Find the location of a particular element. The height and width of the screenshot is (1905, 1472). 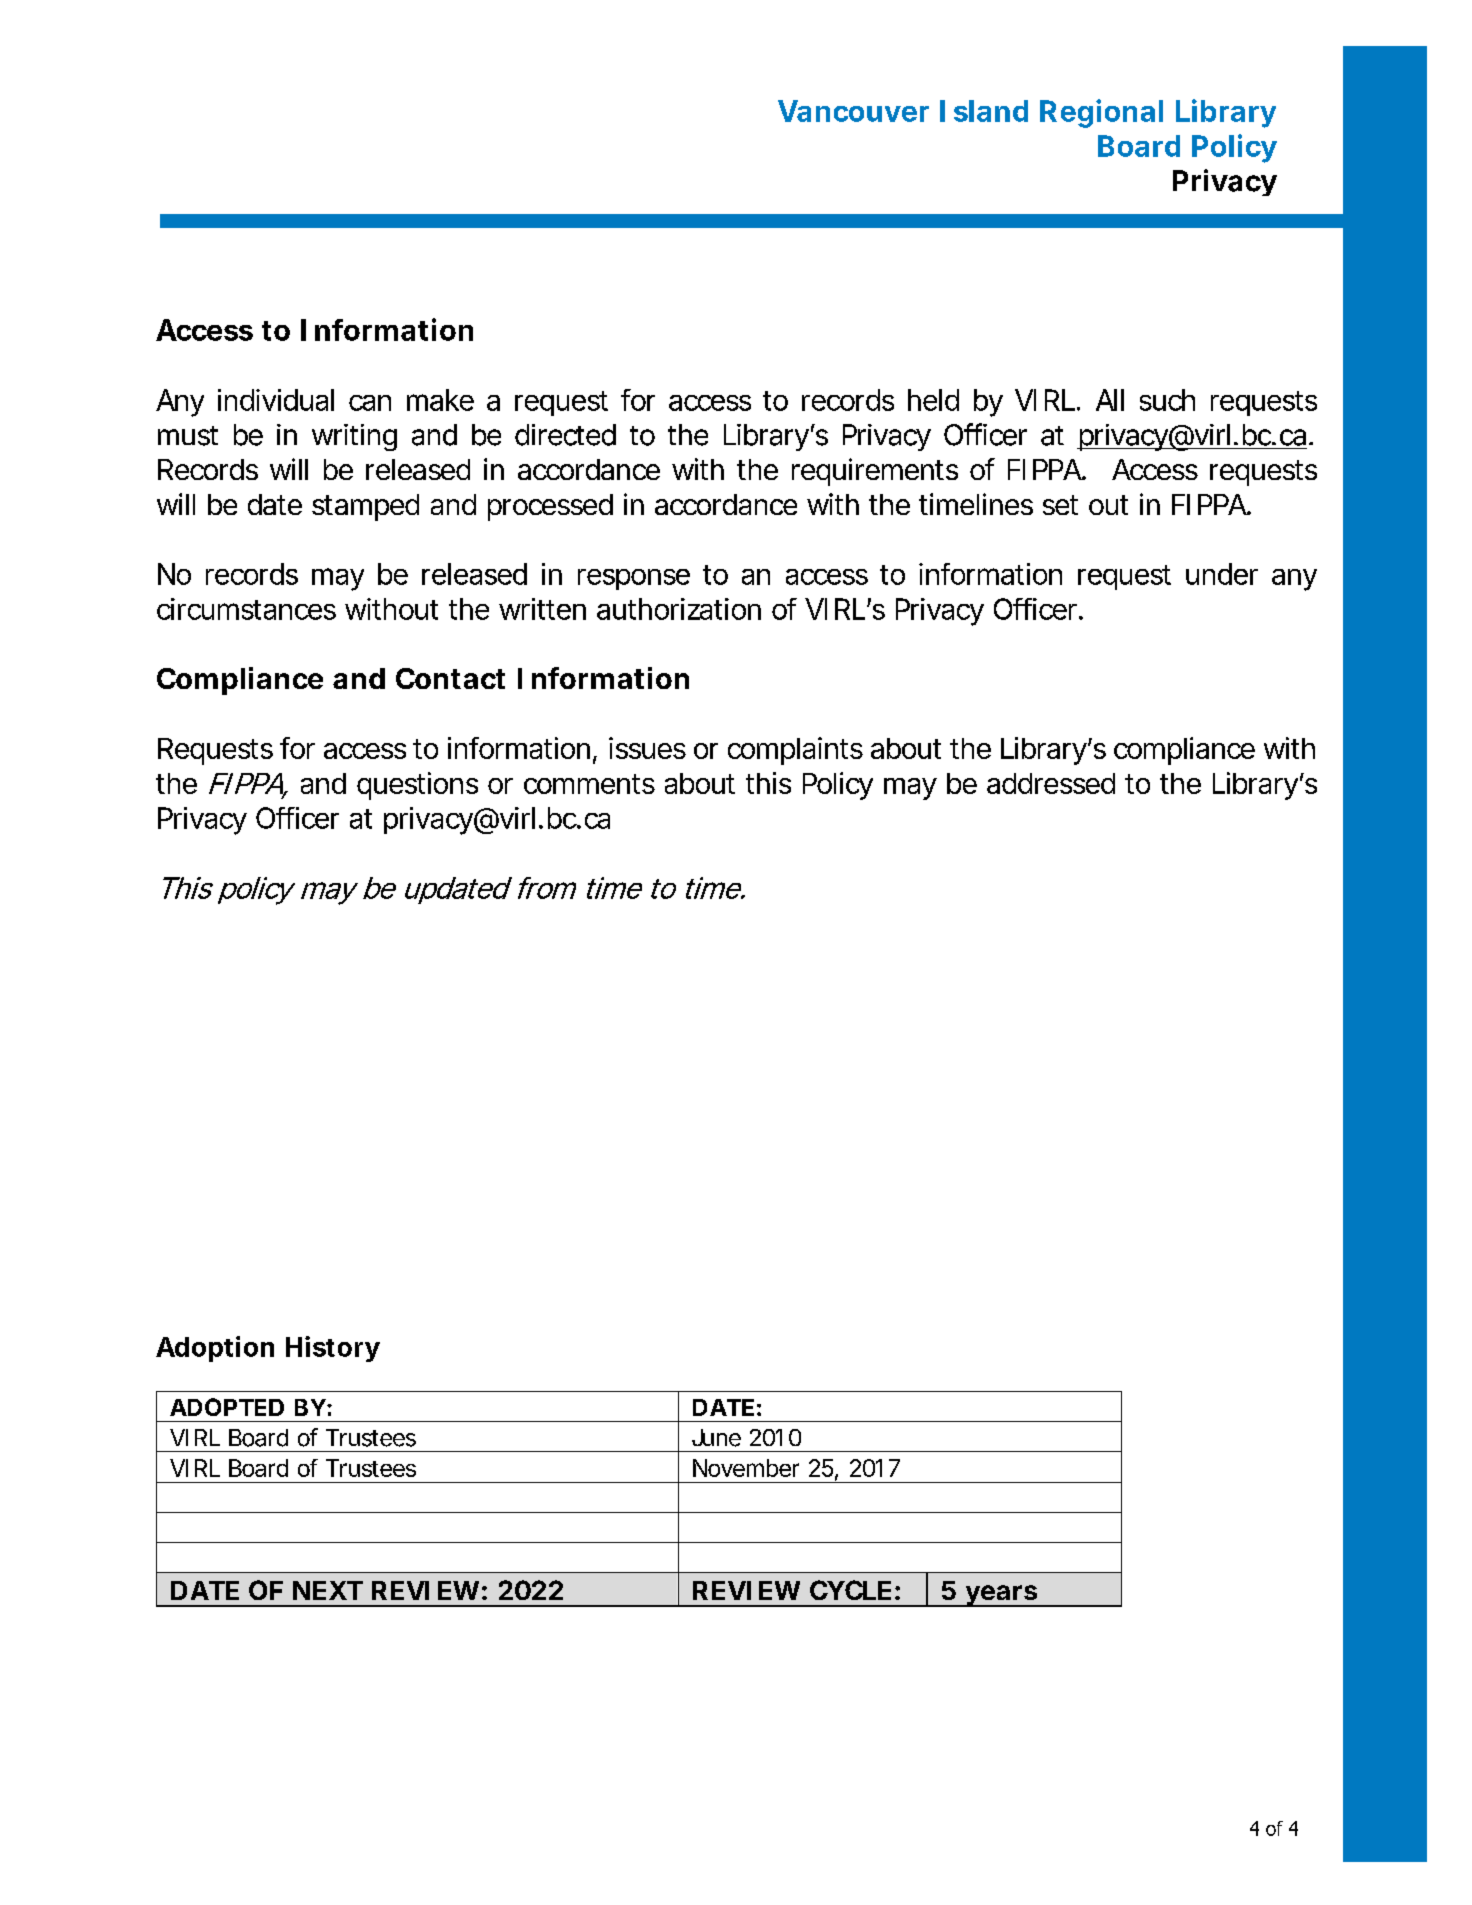

History is located at coordinates (333, 1349).
